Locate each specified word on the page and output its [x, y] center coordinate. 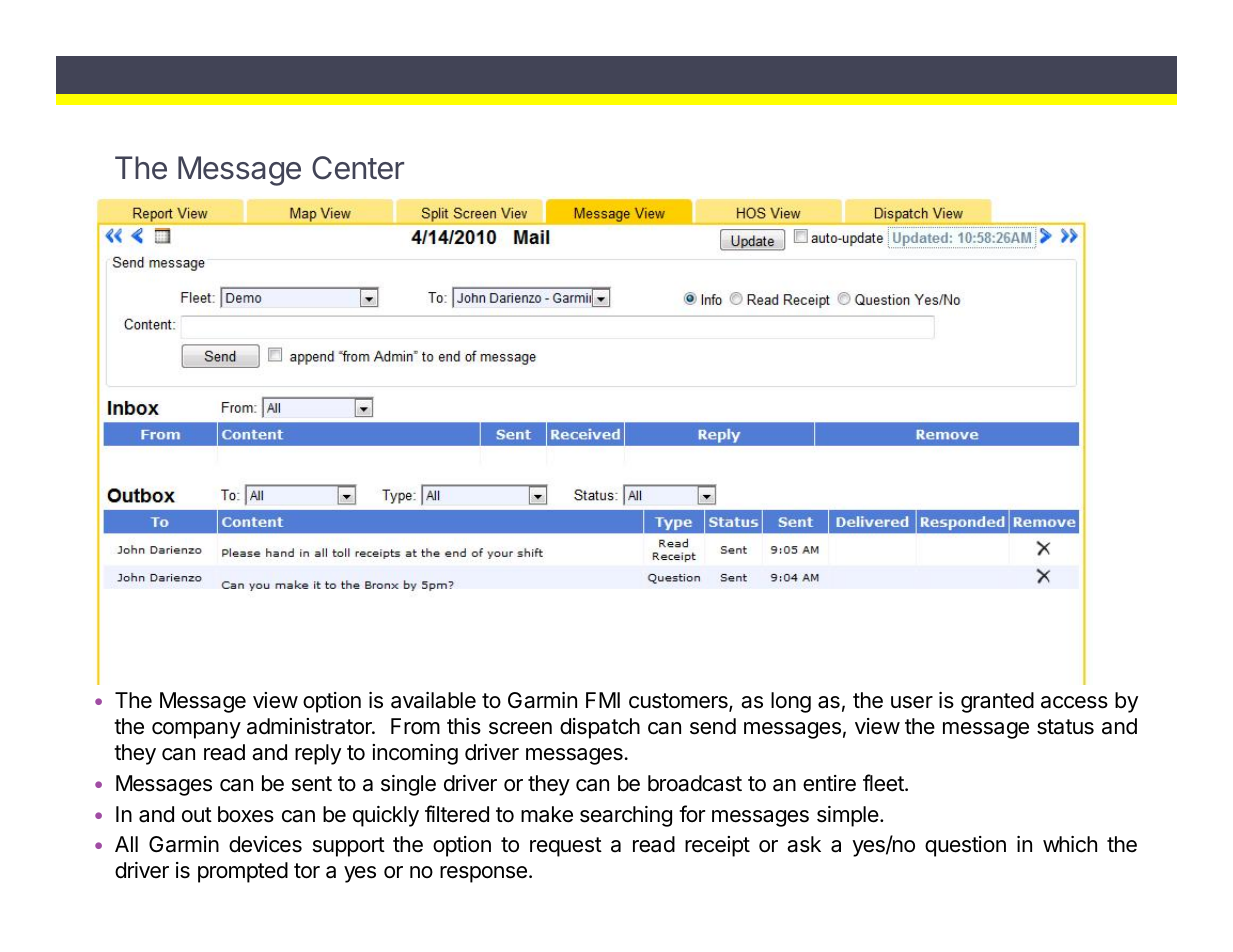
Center [358, 168]
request [566, 847]
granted [997, 702]
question [965, 846]
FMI [603, 700]
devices [265, 844]
